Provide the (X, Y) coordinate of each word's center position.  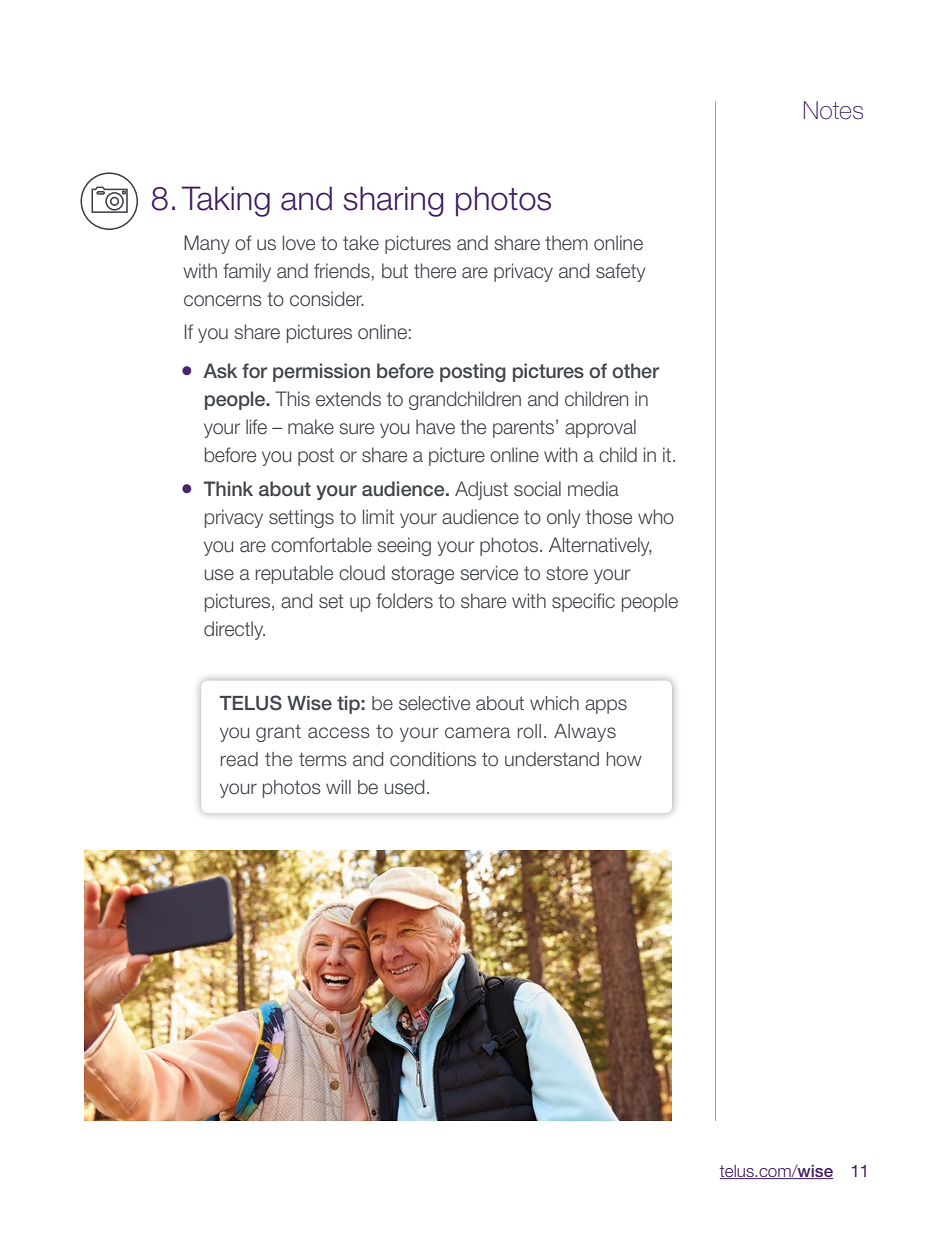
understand (552, 759)
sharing (394, 201)
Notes (833, 110)
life (256, 427)
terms (323, 759)
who (656, 517)
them (566, 243)
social (537, 489)
